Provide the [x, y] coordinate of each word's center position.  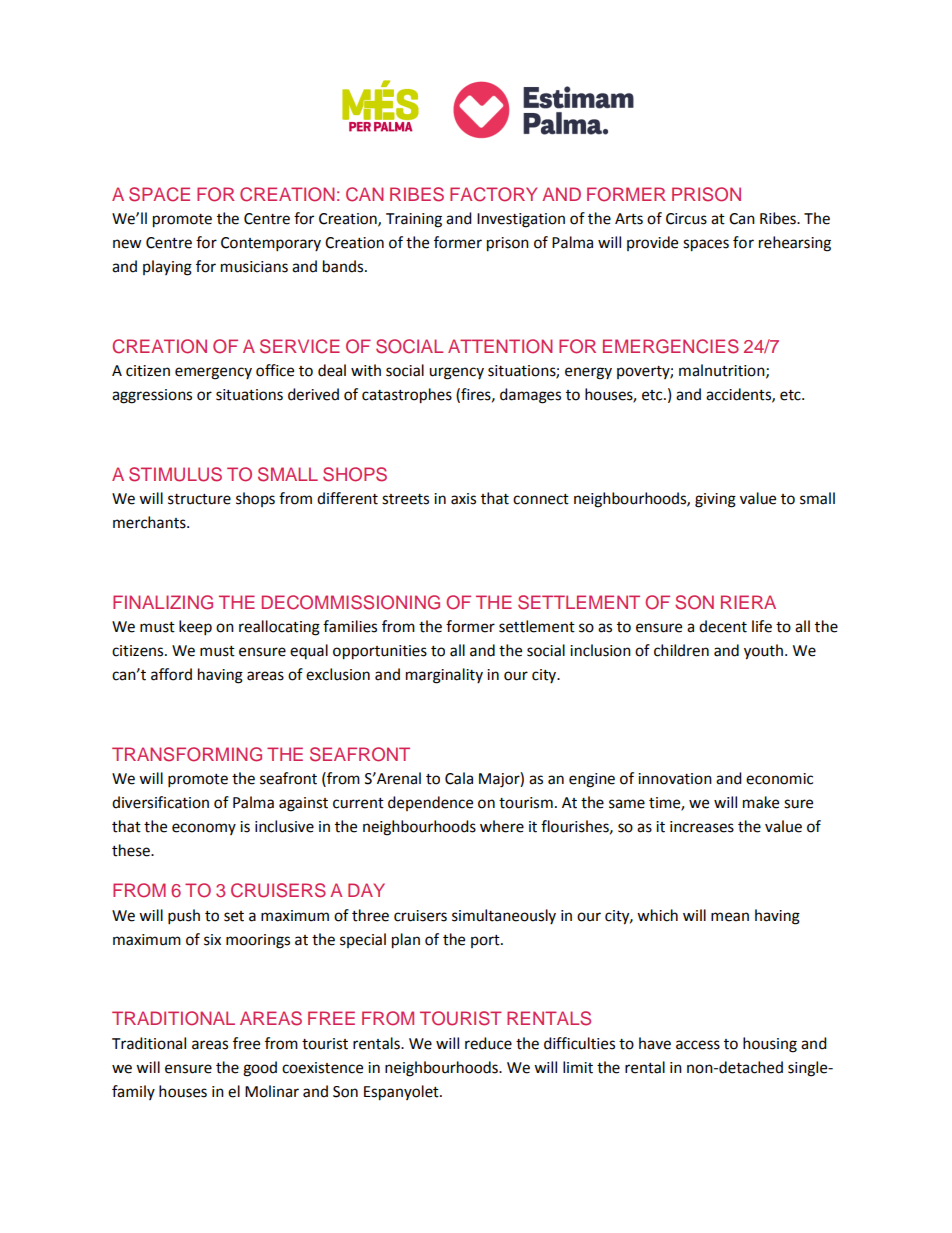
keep [195, 628]
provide [652, 243]
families [350, 626]
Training [414, 220]
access [698, 1045]
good [260, 1069]
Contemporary [271, 244]
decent [723, 626]
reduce [488, 1043]
